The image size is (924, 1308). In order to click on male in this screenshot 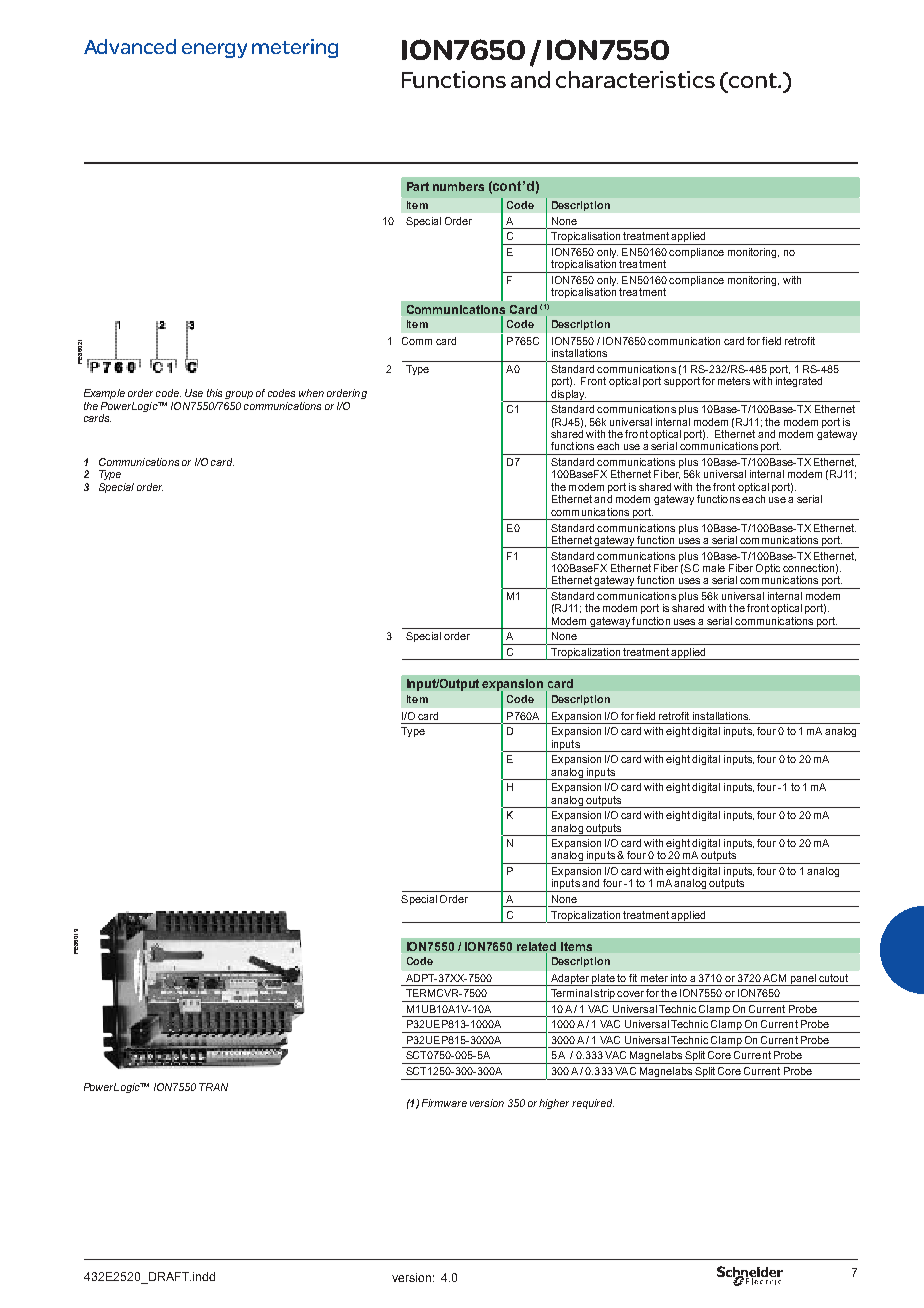, I will do `click(714, 568)`.
